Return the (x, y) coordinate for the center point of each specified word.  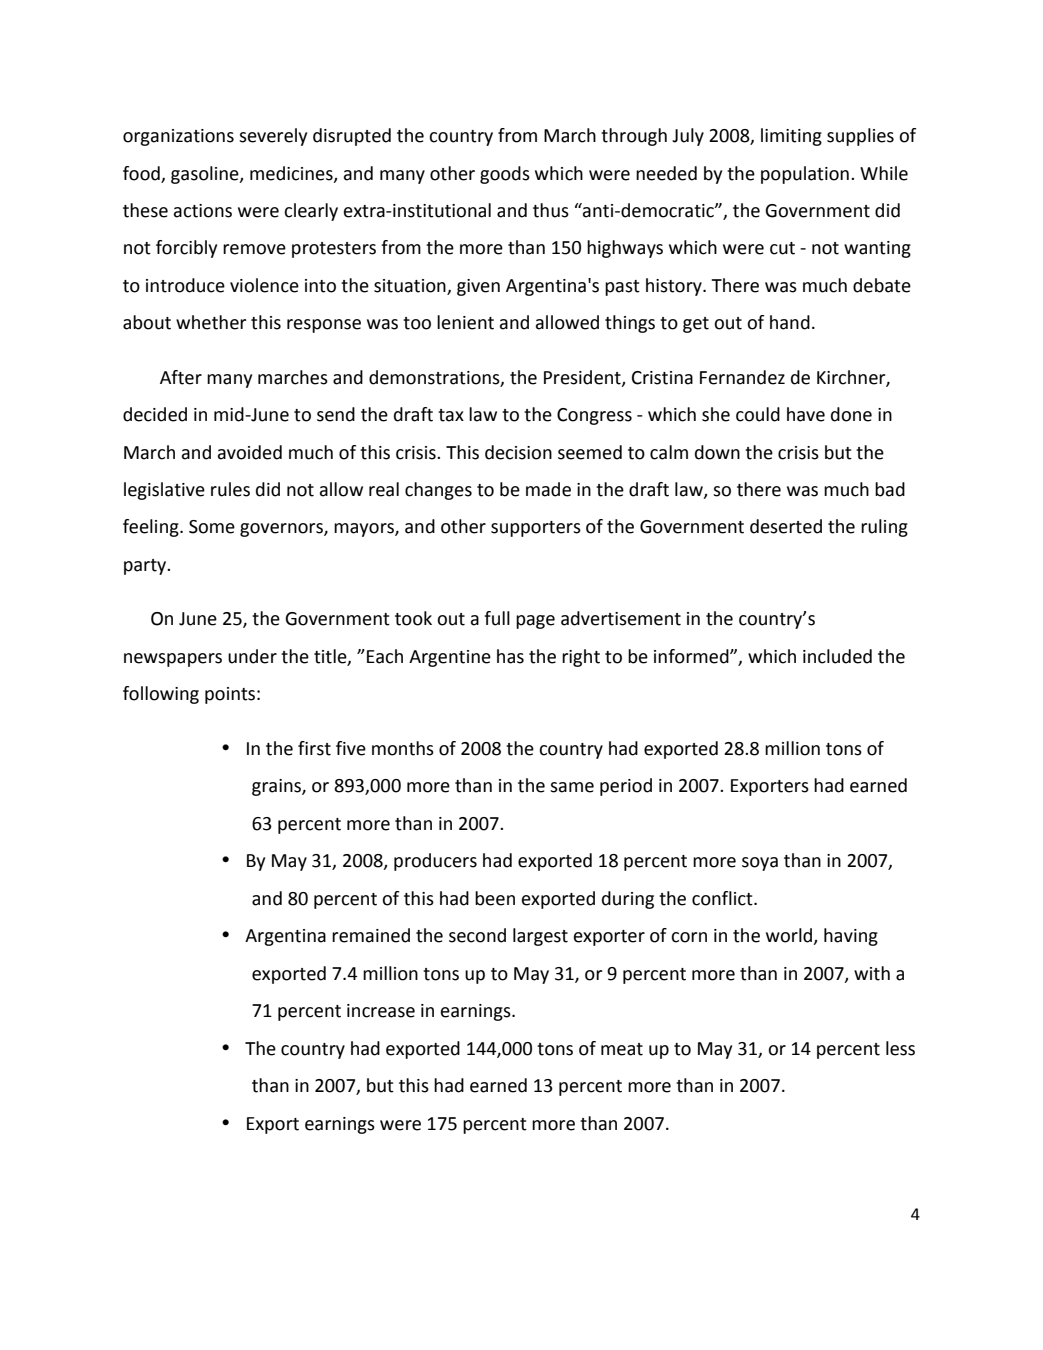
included (837, 656)
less (900, 1048)
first (314, 748)
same (572, 787)
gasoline (206, 175)
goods (505, 175)
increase (381, 1011)
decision (518, 452)
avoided (250, 452)
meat (622, 1049)
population (805, 175)
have (806, 414)
